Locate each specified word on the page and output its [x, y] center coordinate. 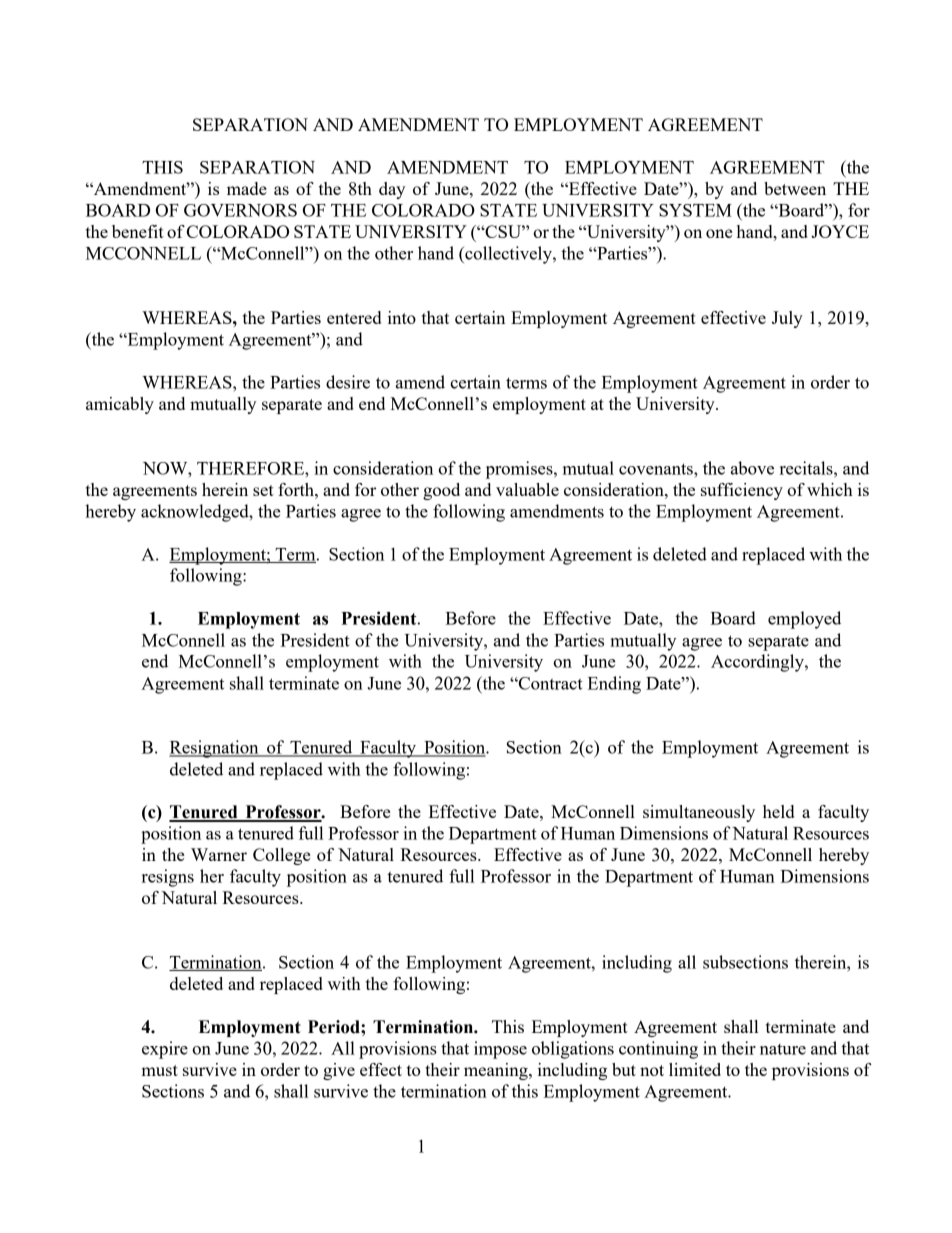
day [392, 190]
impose [500, 1050]
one [719, 233]
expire [165, 1050]
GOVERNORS [240, 210]
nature [783, 1049]
